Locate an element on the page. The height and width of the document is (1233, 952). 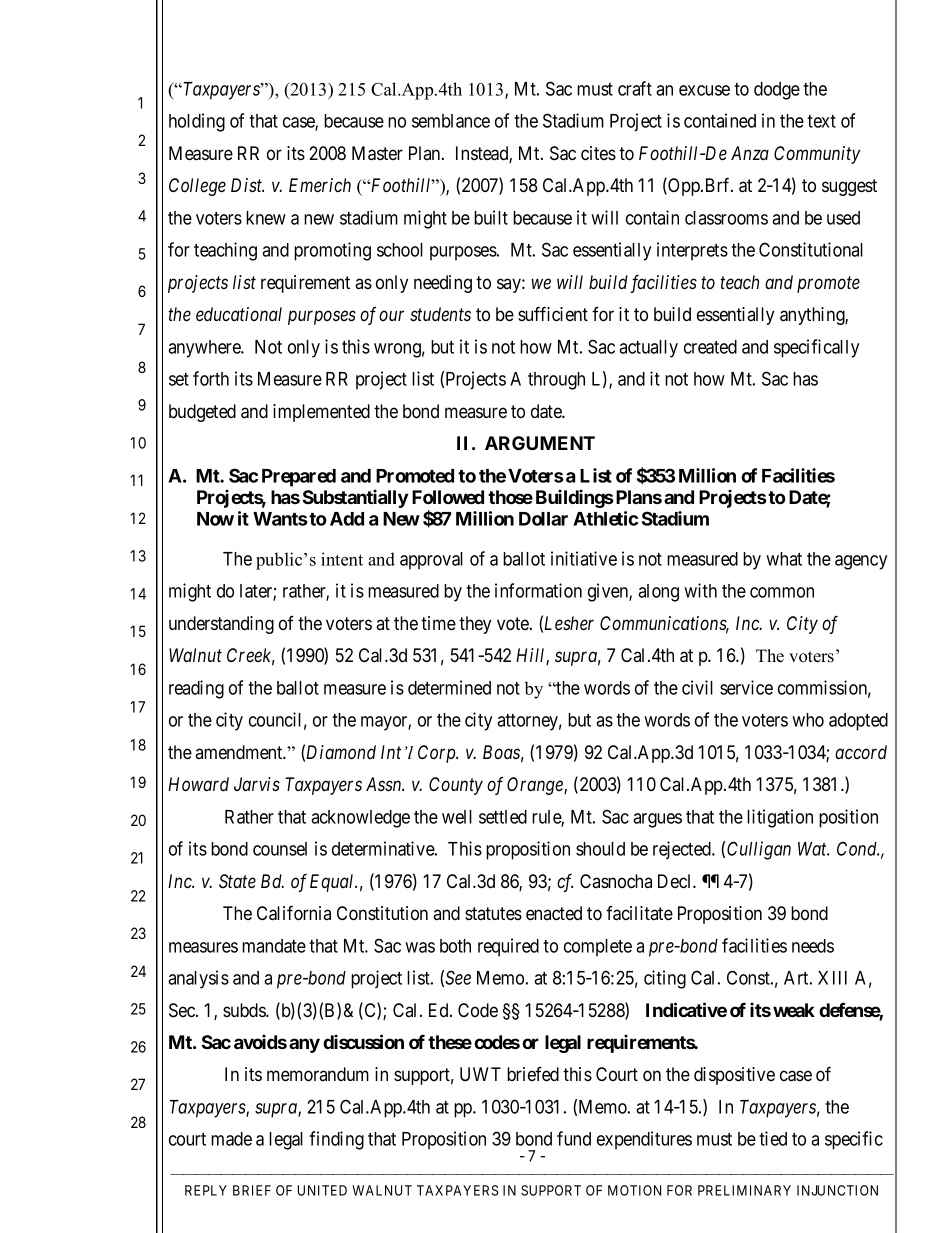
they is located at coordinates (475, 625).
